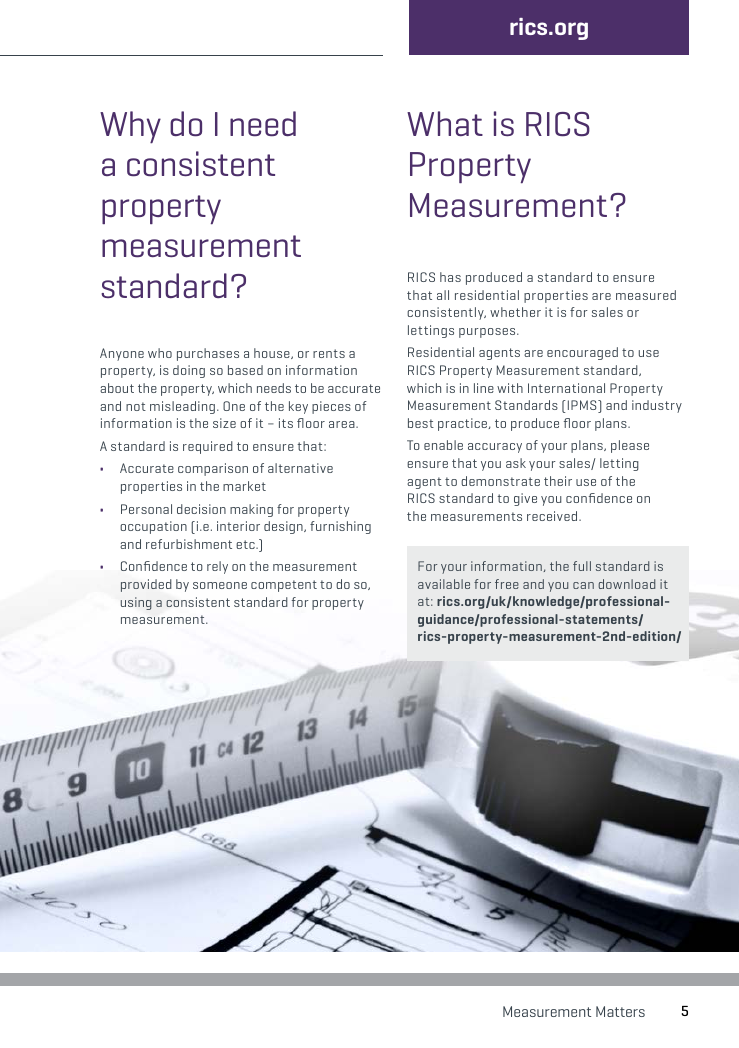 The width and height of the screenshot is (739, 1048). What do you see at coordinates (130, 127) in the screenshot?
I see `Why` at bounding box center [130, 127].
